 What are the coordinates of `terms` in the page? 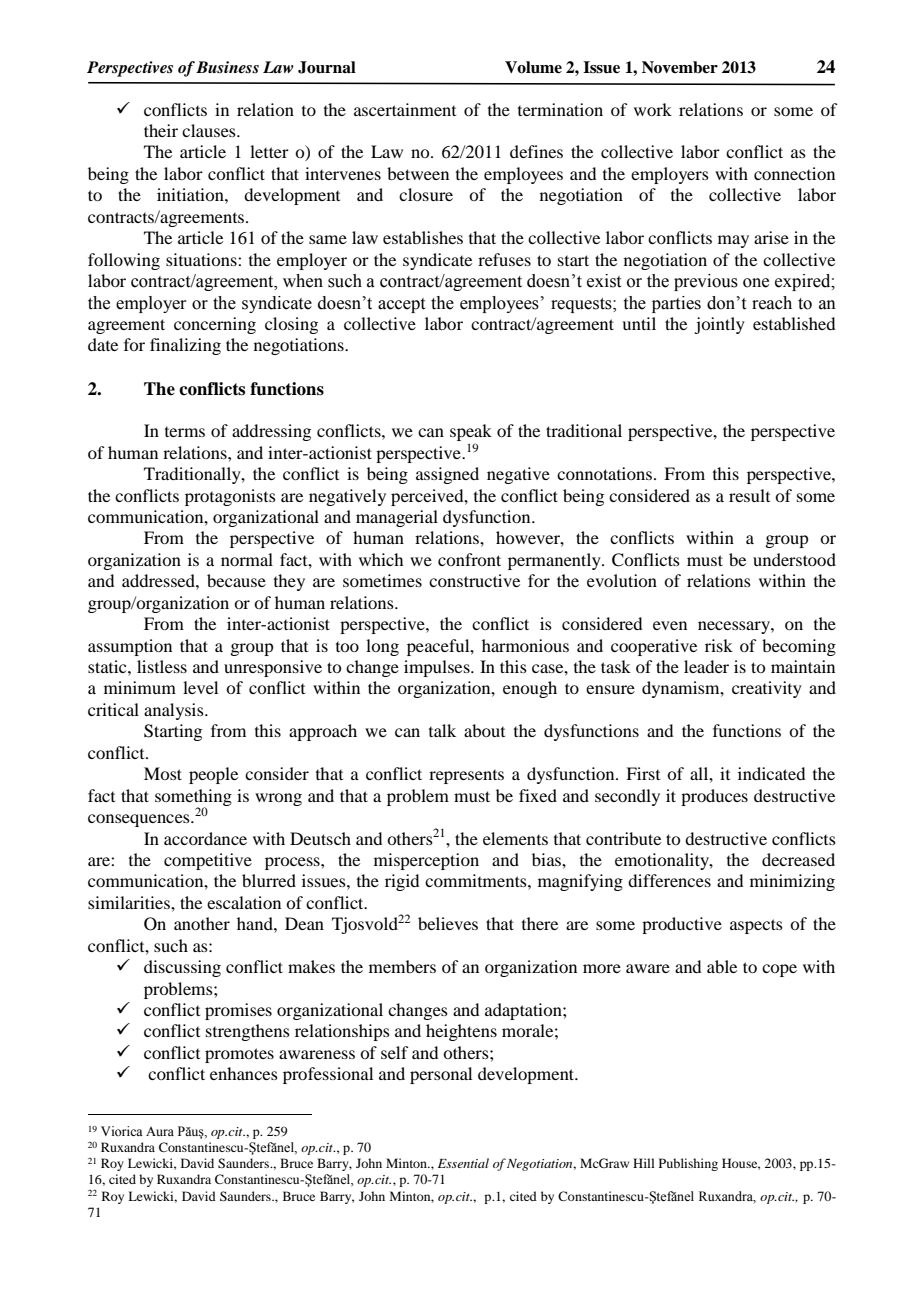 It's located at (185, 432).
